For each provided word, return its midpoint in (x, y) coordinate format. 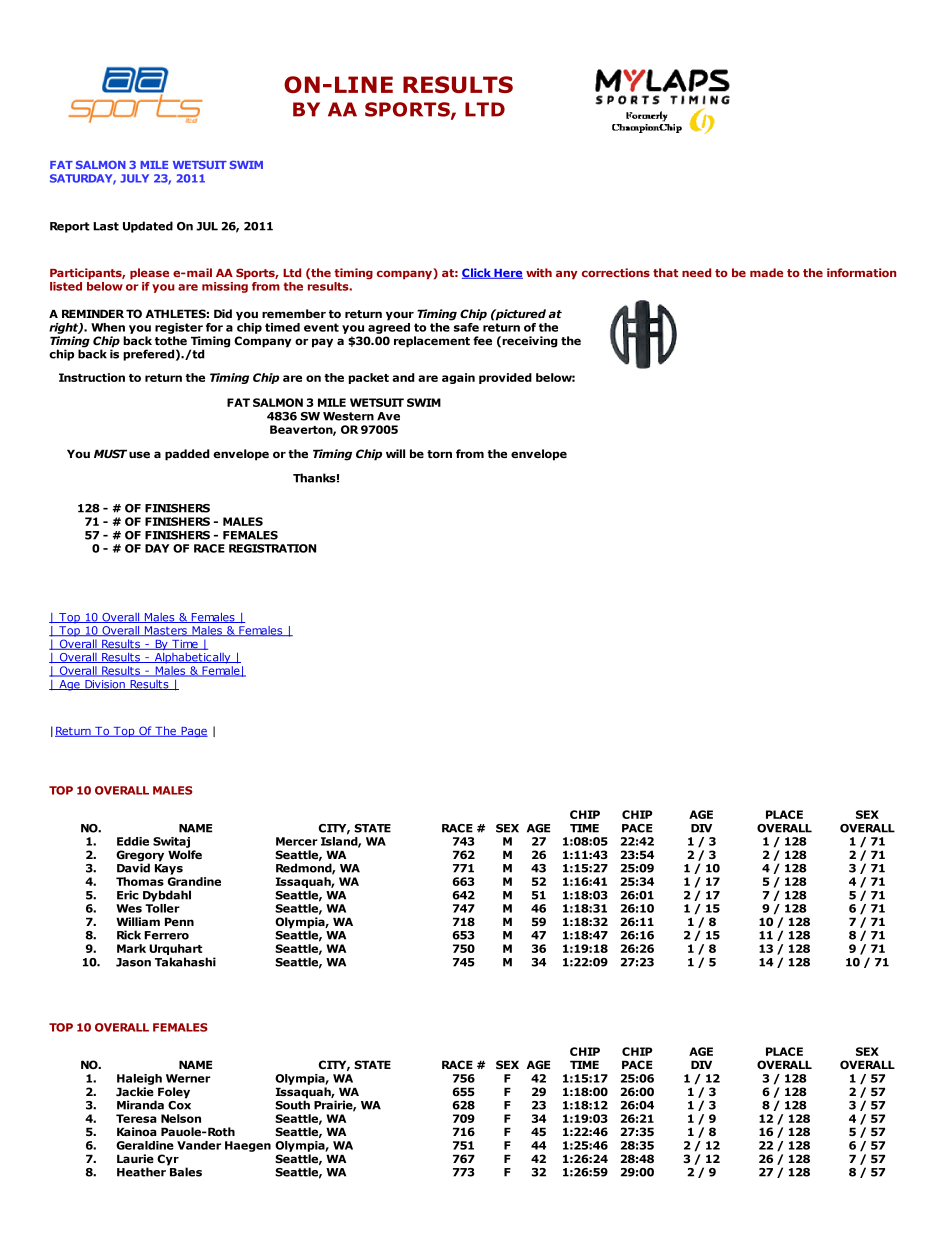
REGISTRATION (272, 548)
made (766, 272)
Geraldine (145, 1145)
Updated (148, 227)
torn (439, 454)
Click (477, 273)
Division (105, 685)
